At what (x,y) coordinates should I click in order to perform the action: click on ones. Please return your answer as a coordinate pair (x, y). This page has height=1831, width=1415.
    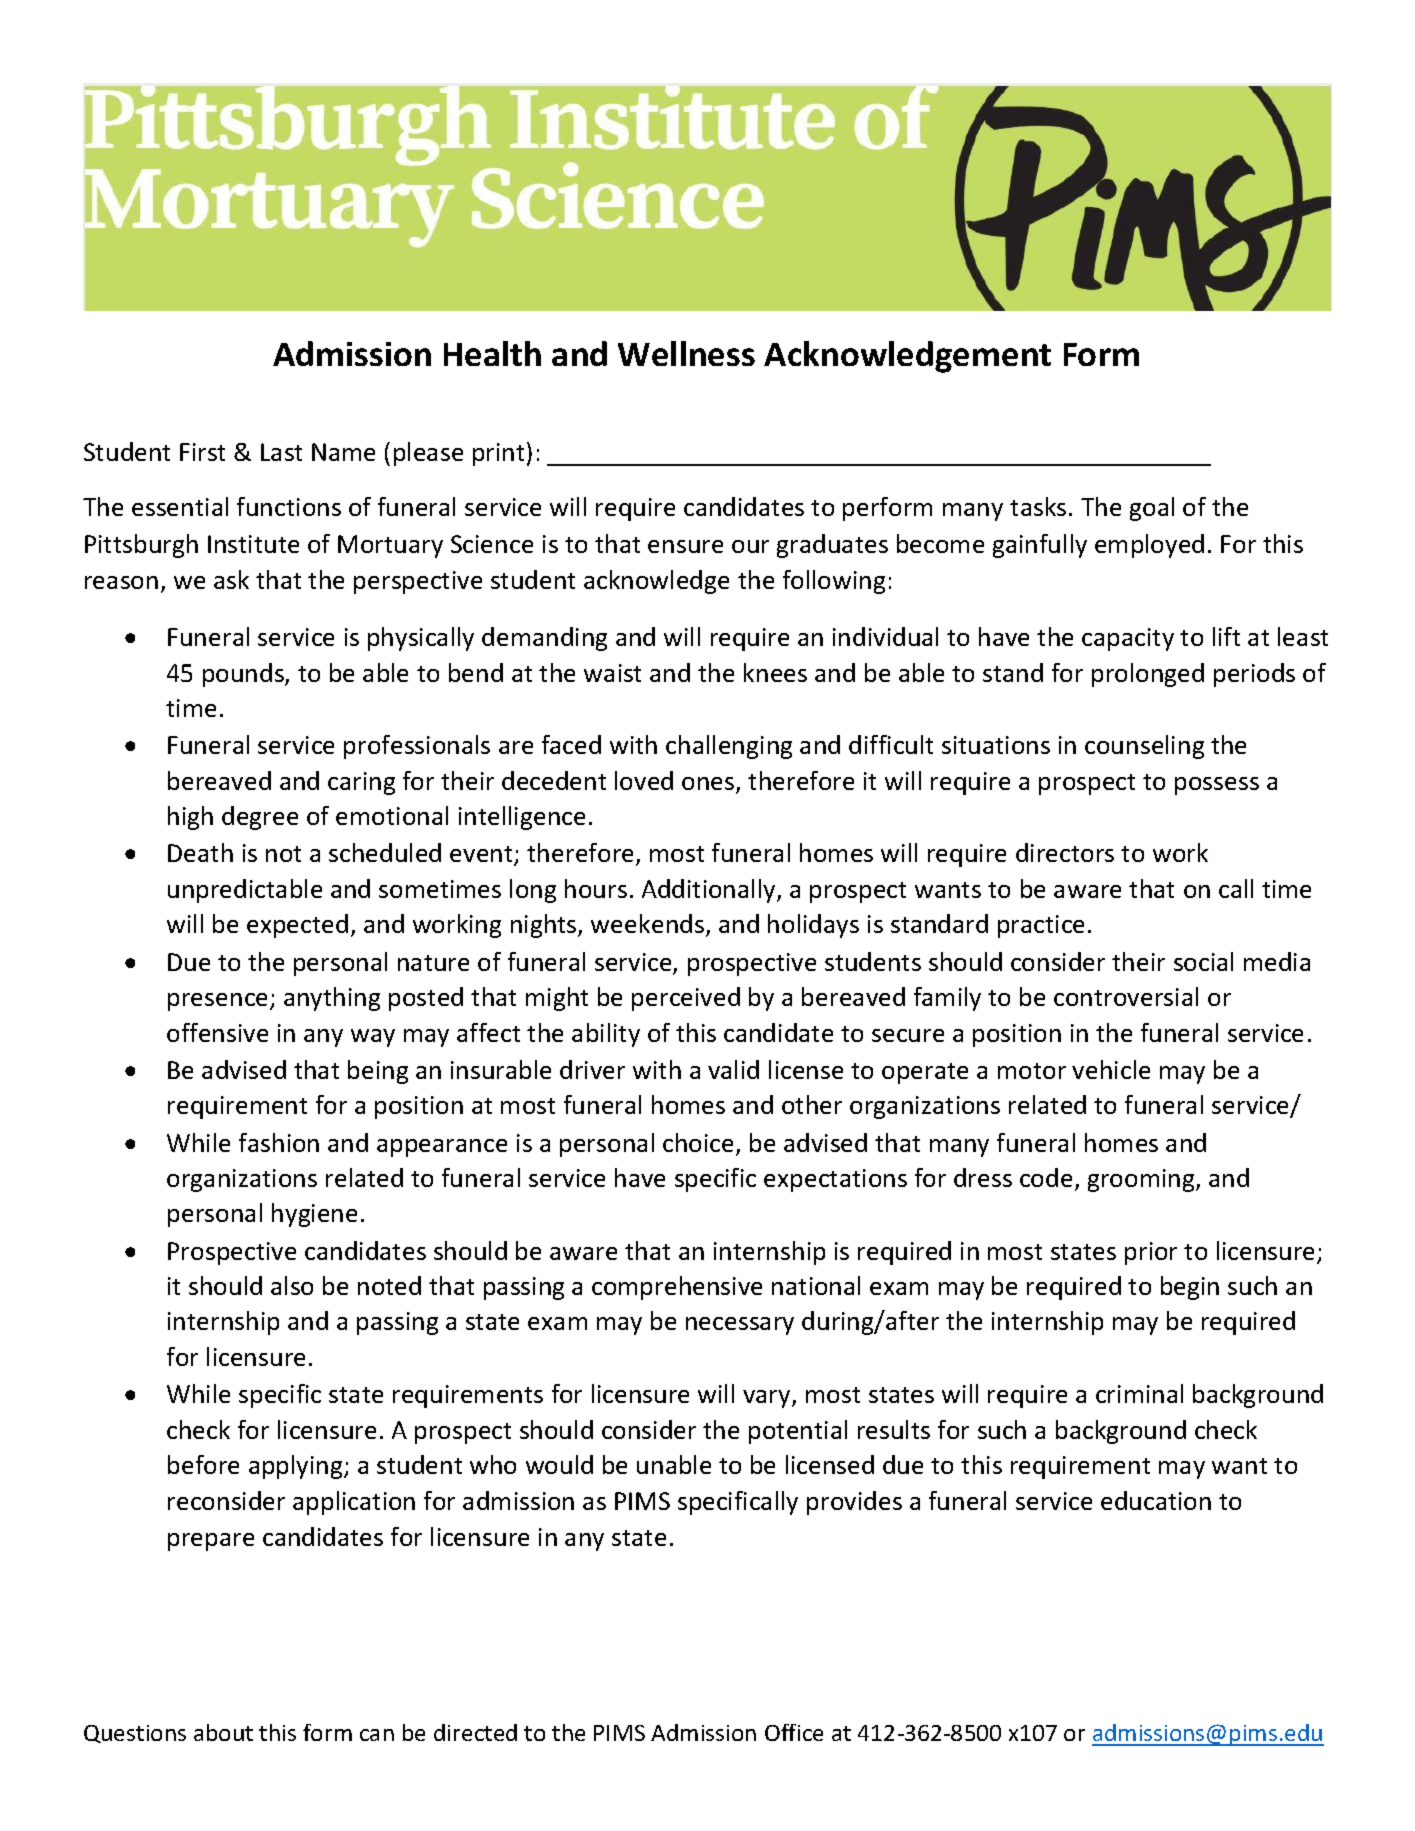
    Looking at the image, I should click on (709, 785).
